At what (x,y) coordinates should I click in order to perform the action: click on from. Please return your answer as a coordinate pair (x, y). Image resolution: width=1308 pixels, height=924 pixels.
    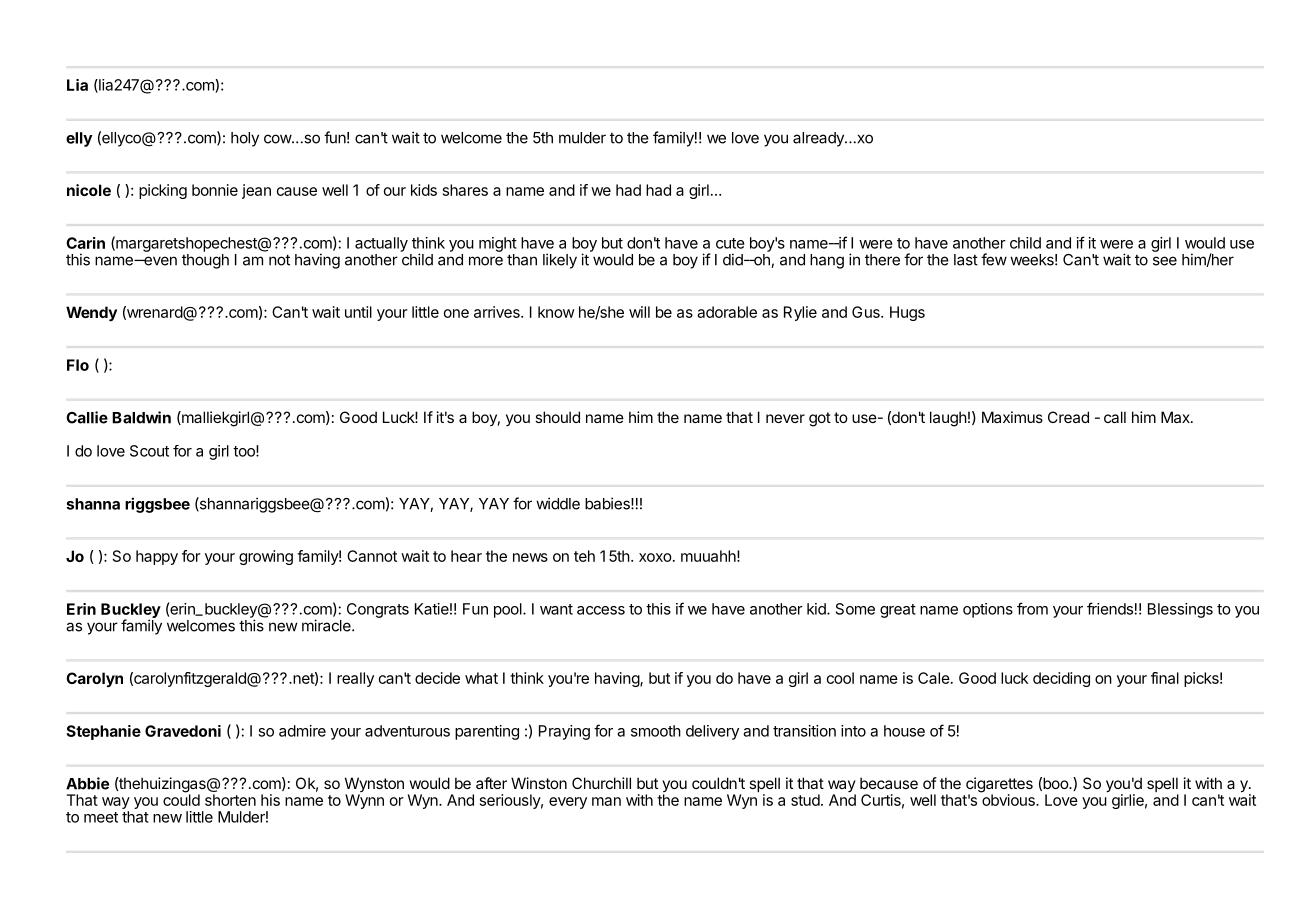
    Looking at the image, I should click on (1032, 608).
